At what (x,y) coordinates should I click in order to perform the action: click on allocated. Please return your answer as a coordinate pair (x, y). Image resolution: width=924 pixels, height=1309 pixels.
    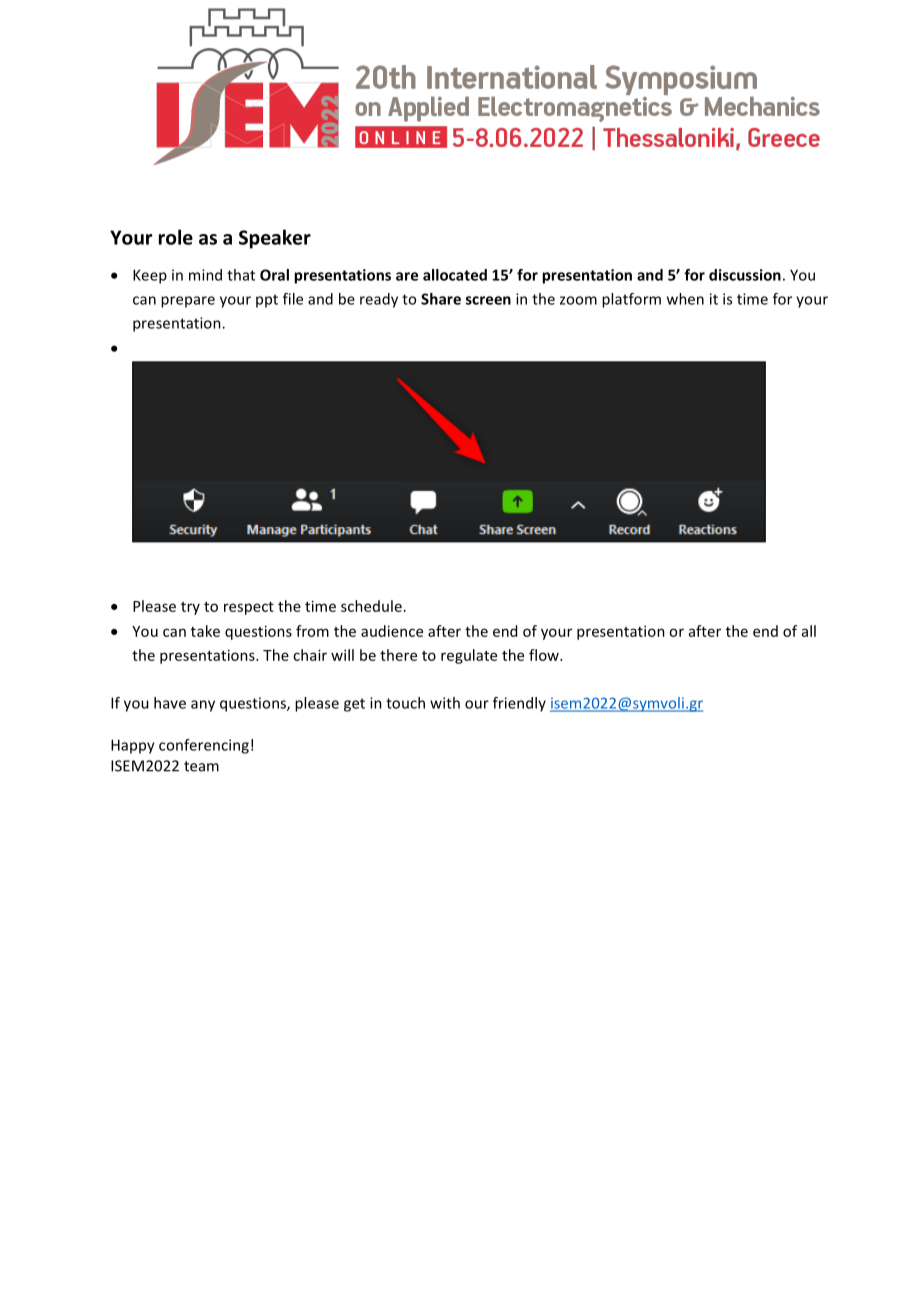
    Looking at the image, I should click on (455, 275).
